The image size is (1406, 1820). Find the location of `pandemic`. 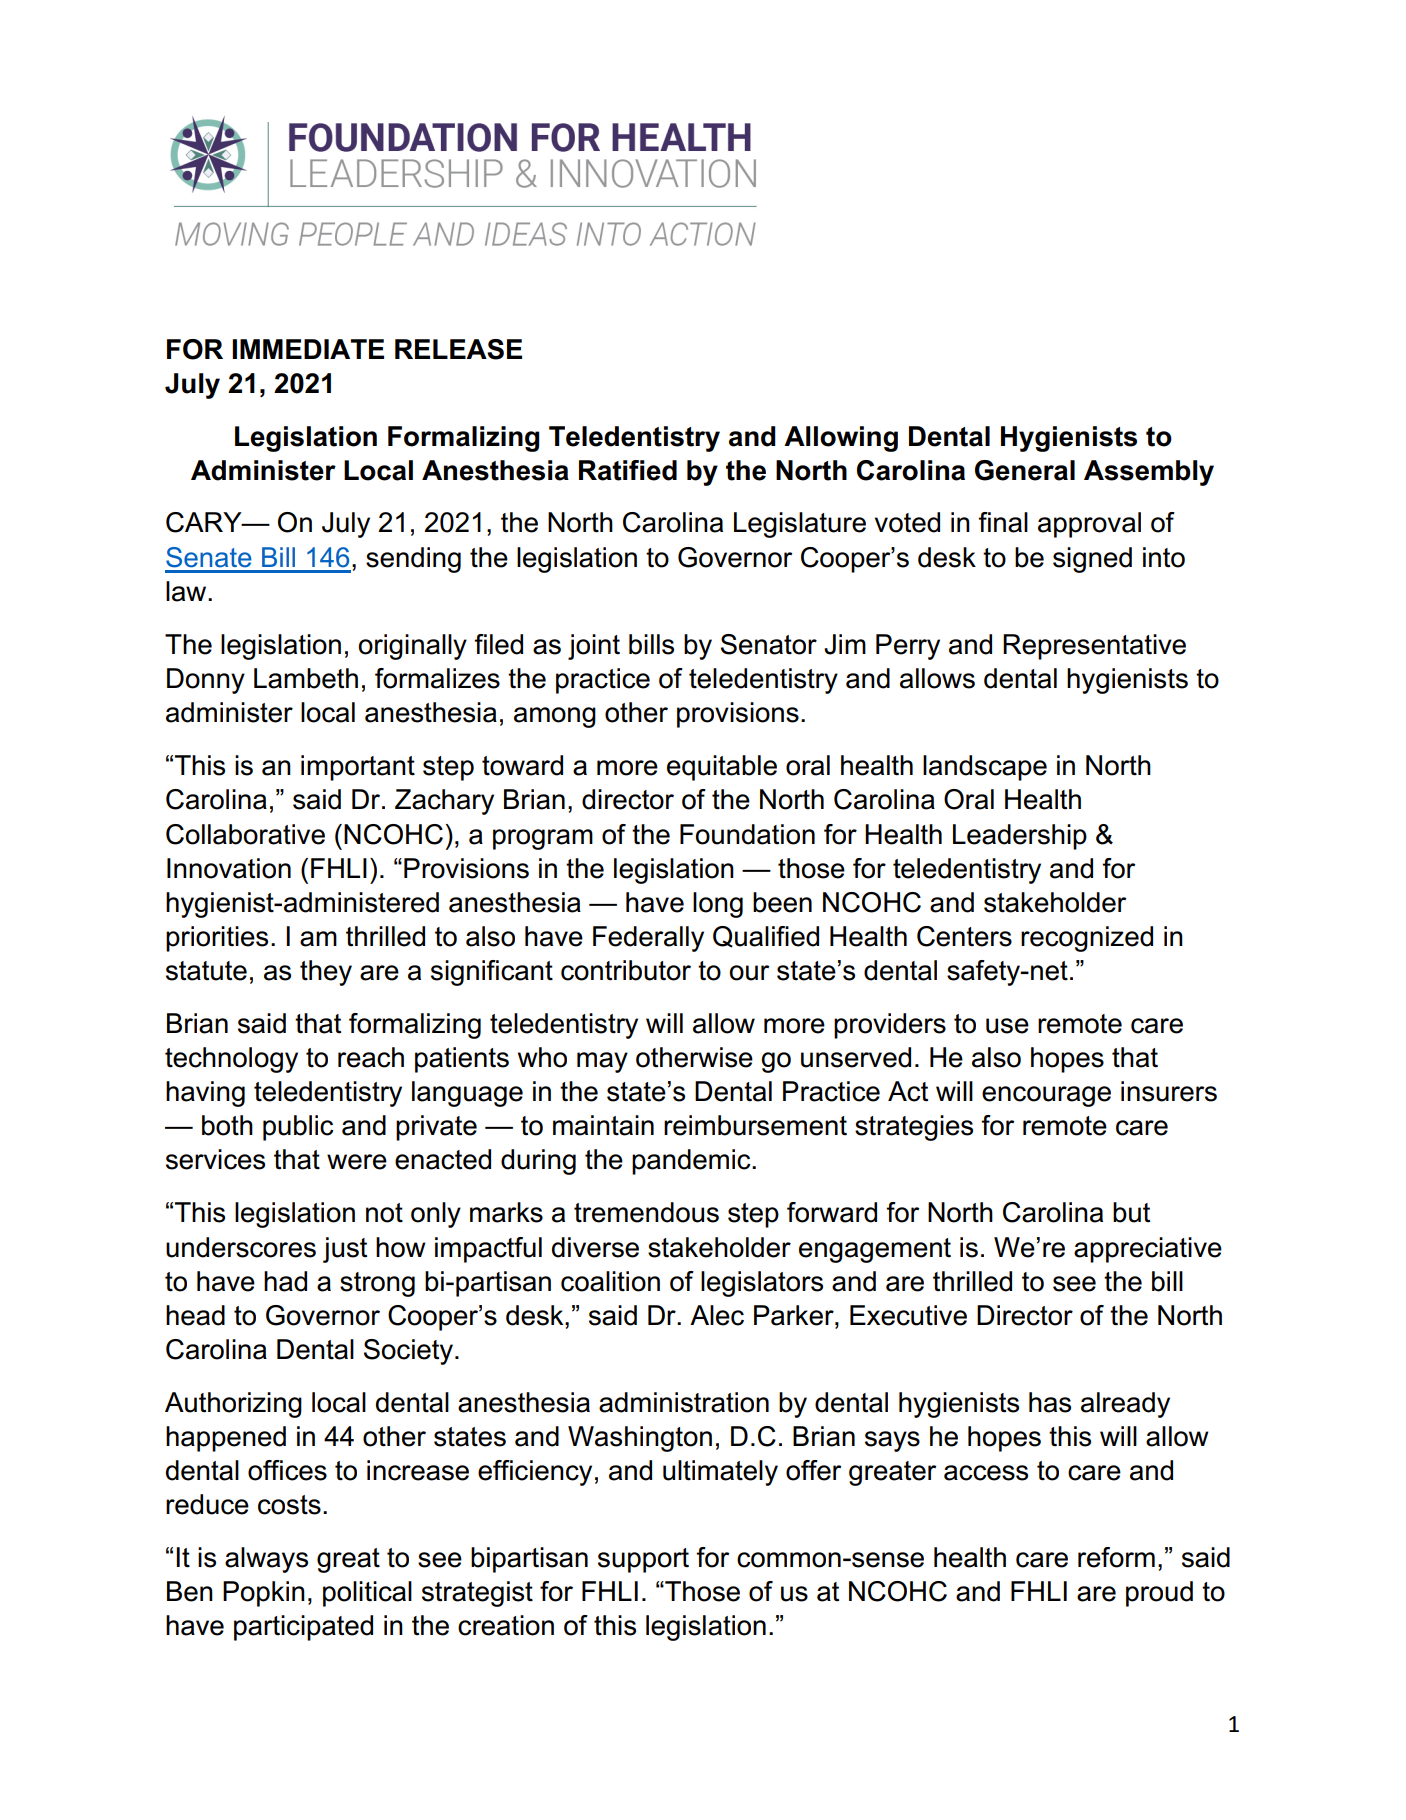

pandemic is located at coordinates (692, 1162).
